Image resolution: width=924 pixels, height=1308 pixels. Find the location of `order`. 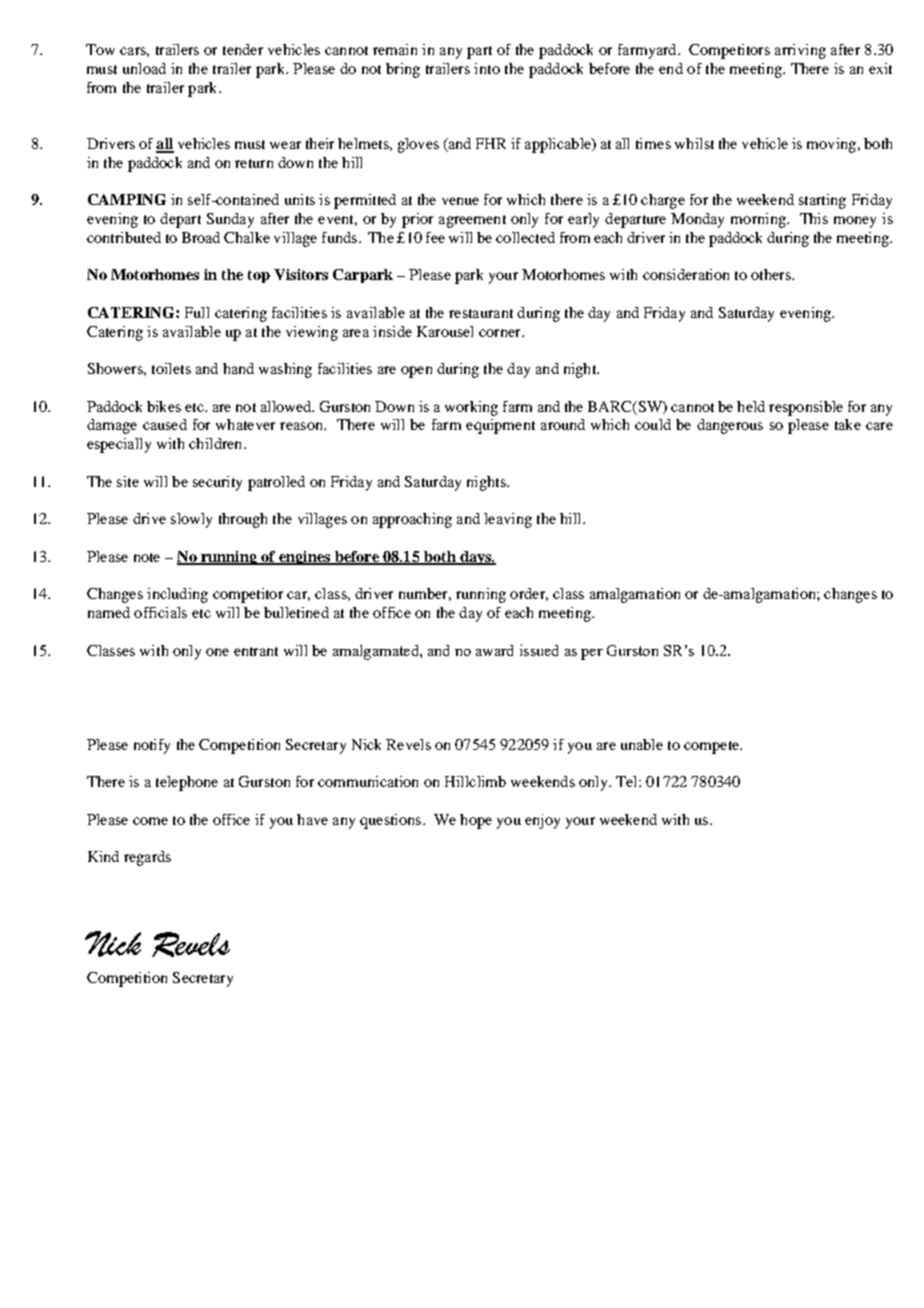

order is located at coordinates (529, 594).
